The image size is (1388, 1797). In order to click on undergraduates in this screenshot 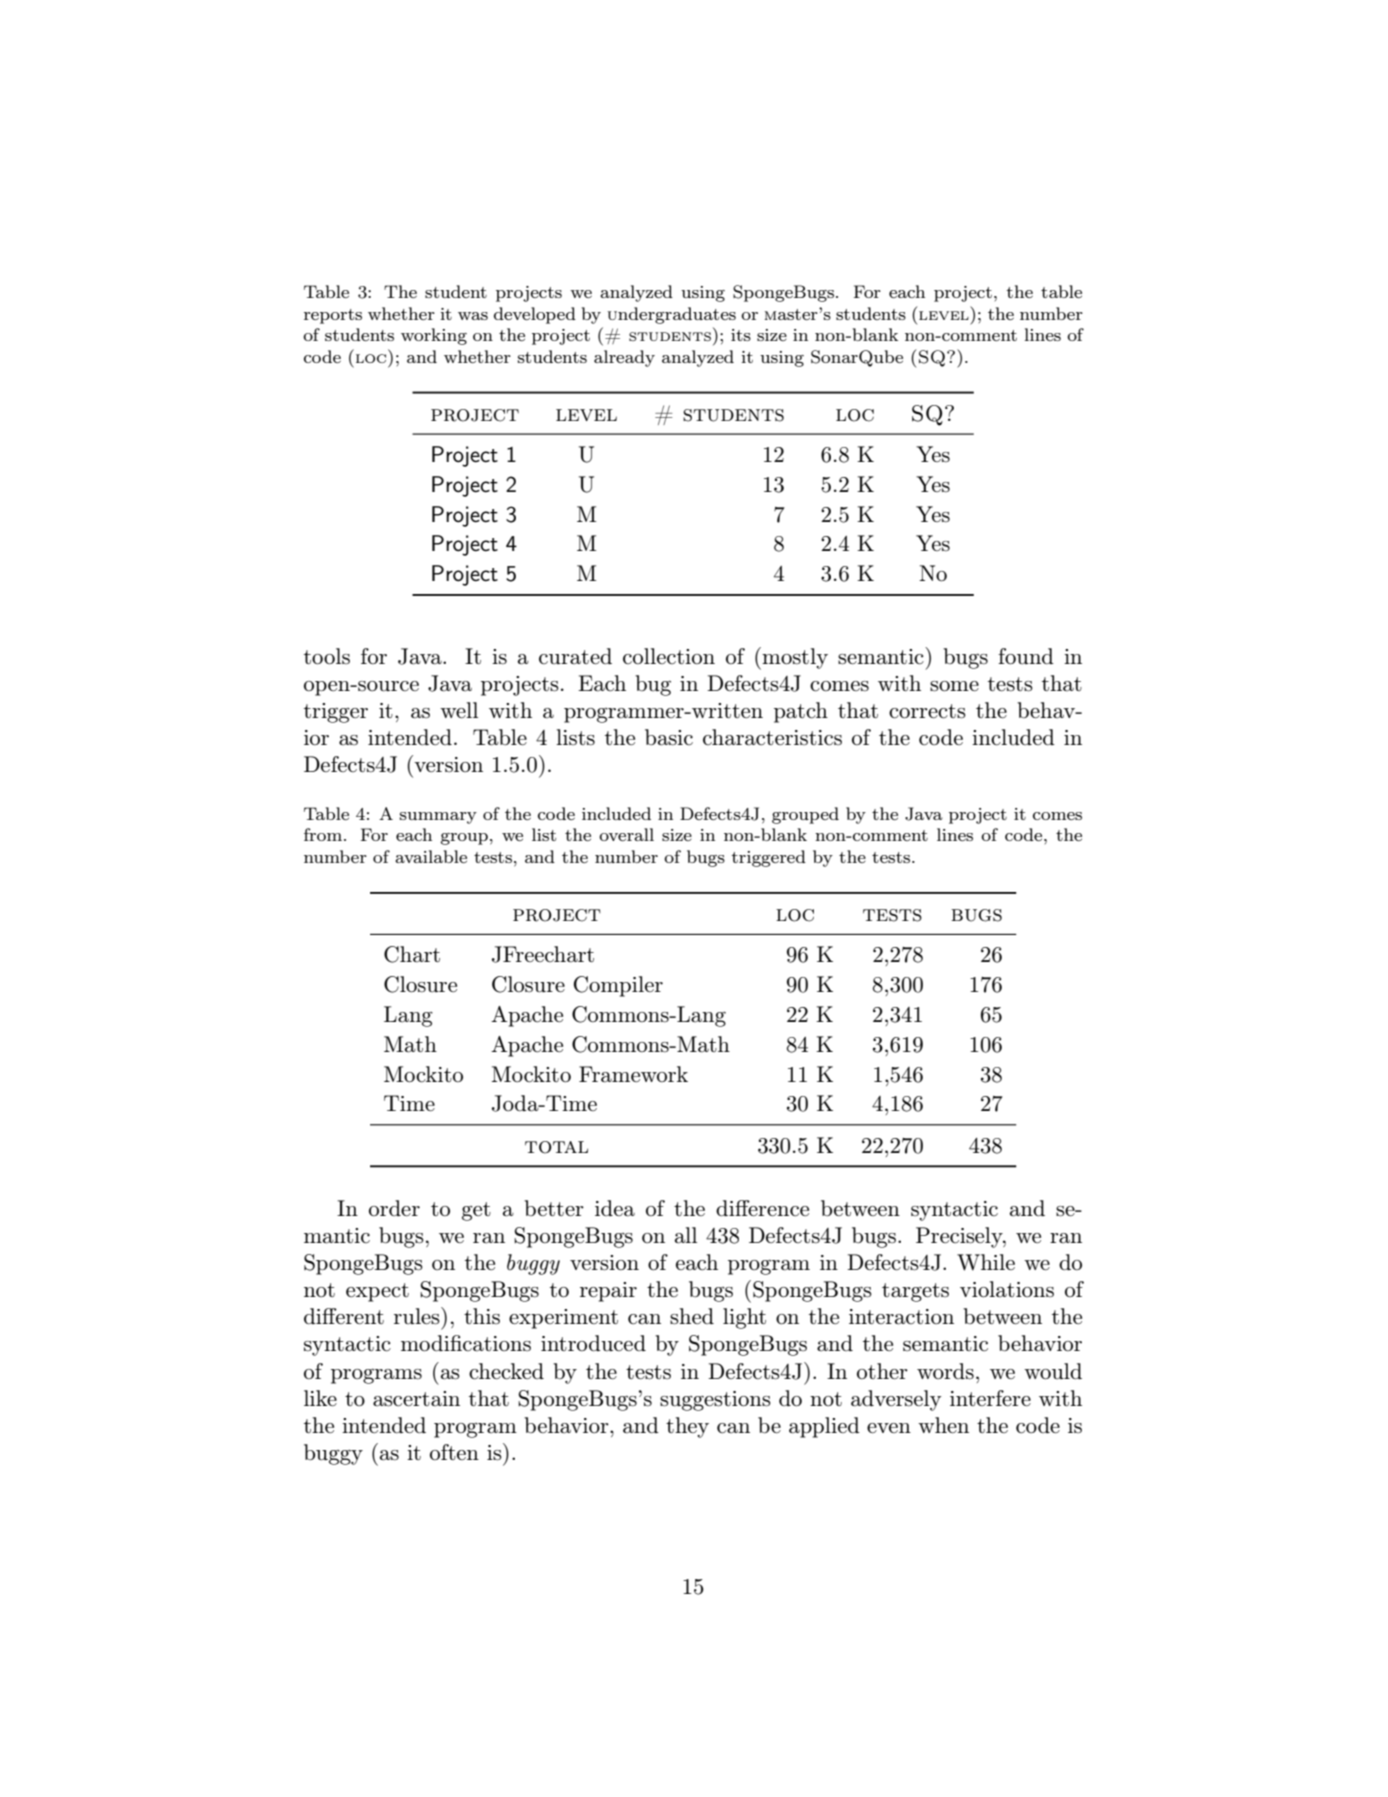, I will do `click(672, 315)`.
